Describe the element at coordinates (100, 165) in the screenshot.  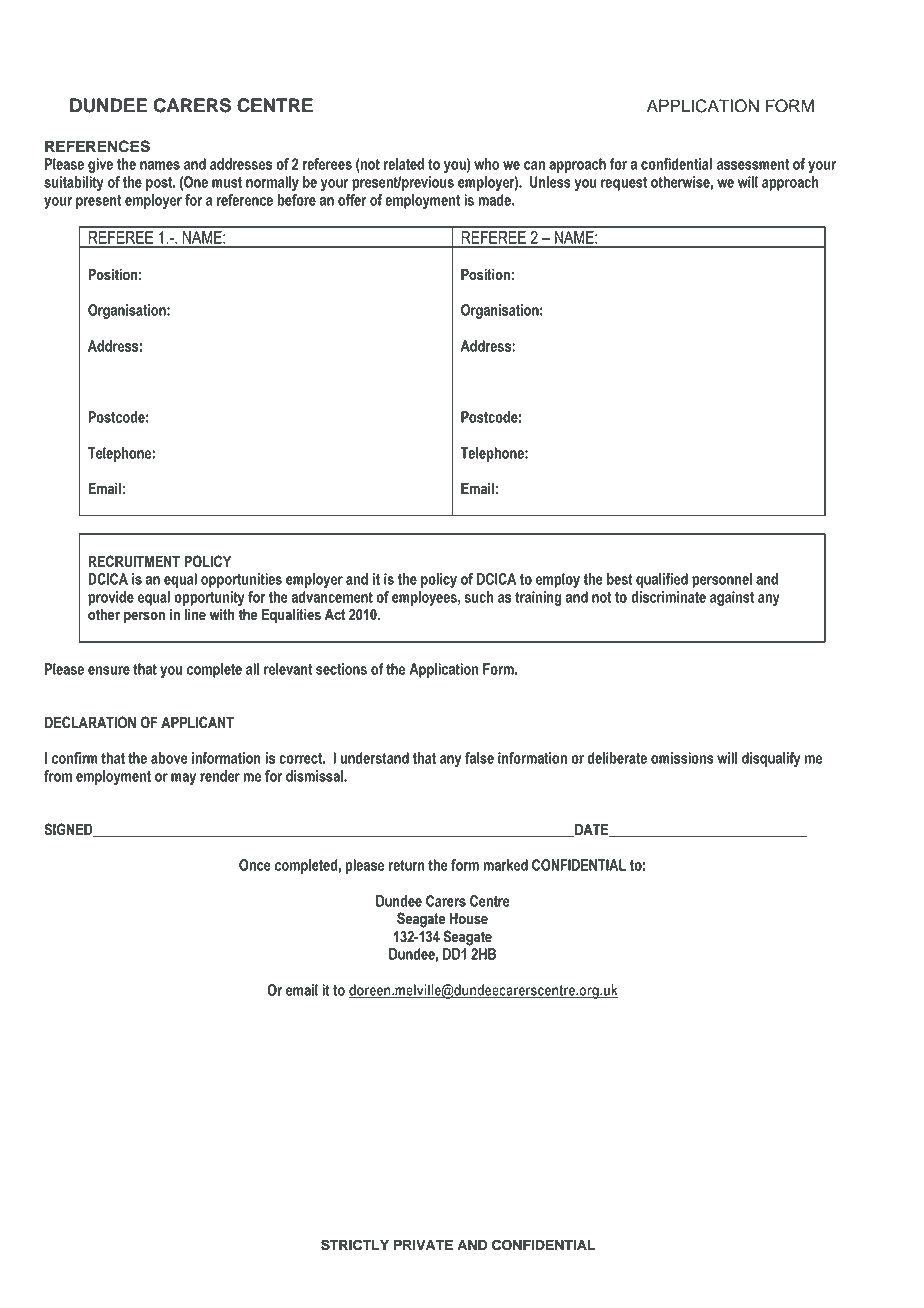
I see `give` at that location.
